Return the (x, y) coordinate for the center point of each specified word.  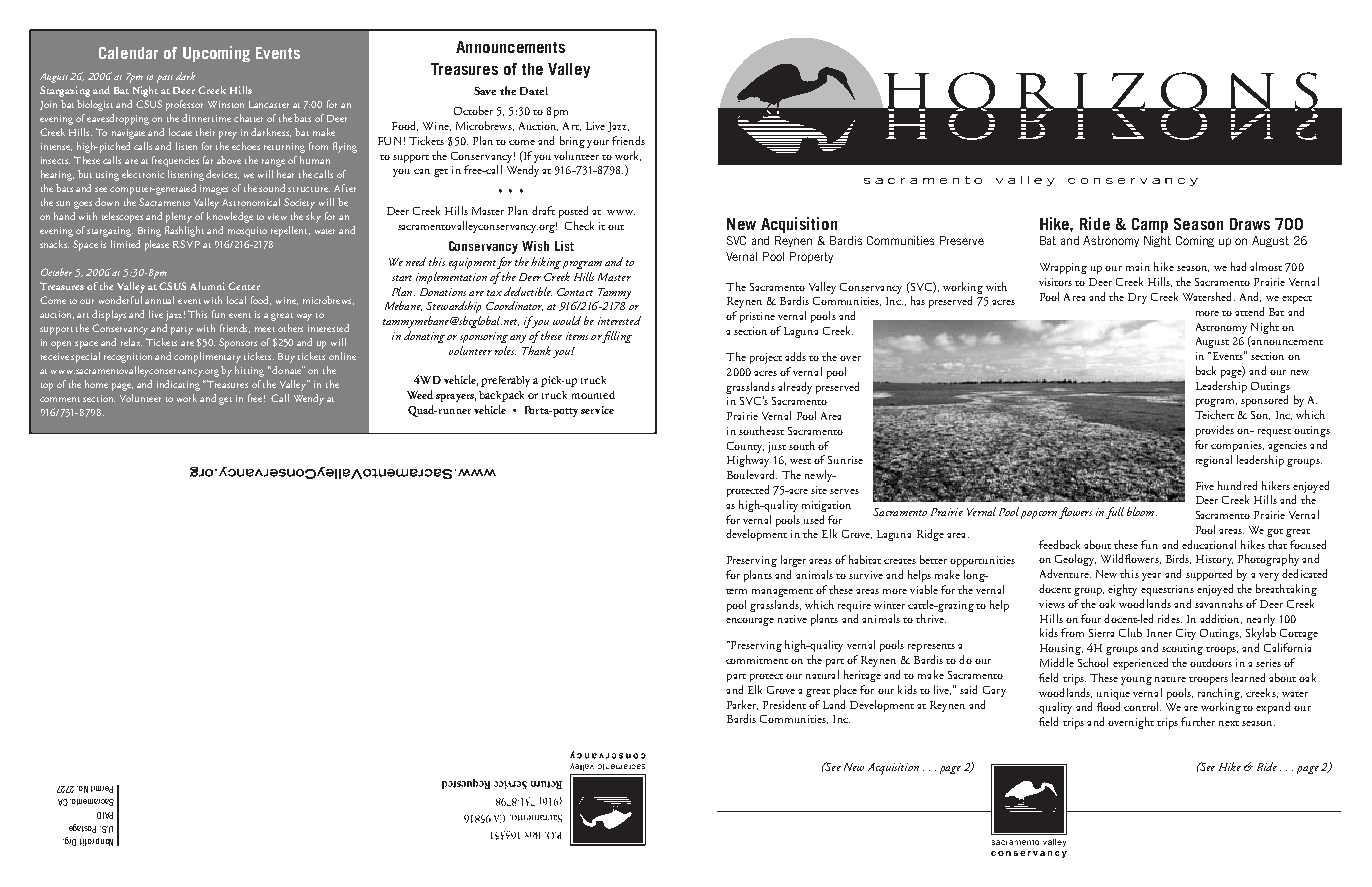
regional (1214, 461)
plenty (179, 217)
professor (184, 105)
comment (60, 399)
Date (532, 91)
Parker (742, 705)
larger (793, 561)
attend (1249, 311)
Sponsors (238, 343)
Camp (1150, 225)
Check (579, 225)
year (1151, 577)
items (577, 336)
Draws (1250, 224)
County (745, 447)
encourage (750, 622)
